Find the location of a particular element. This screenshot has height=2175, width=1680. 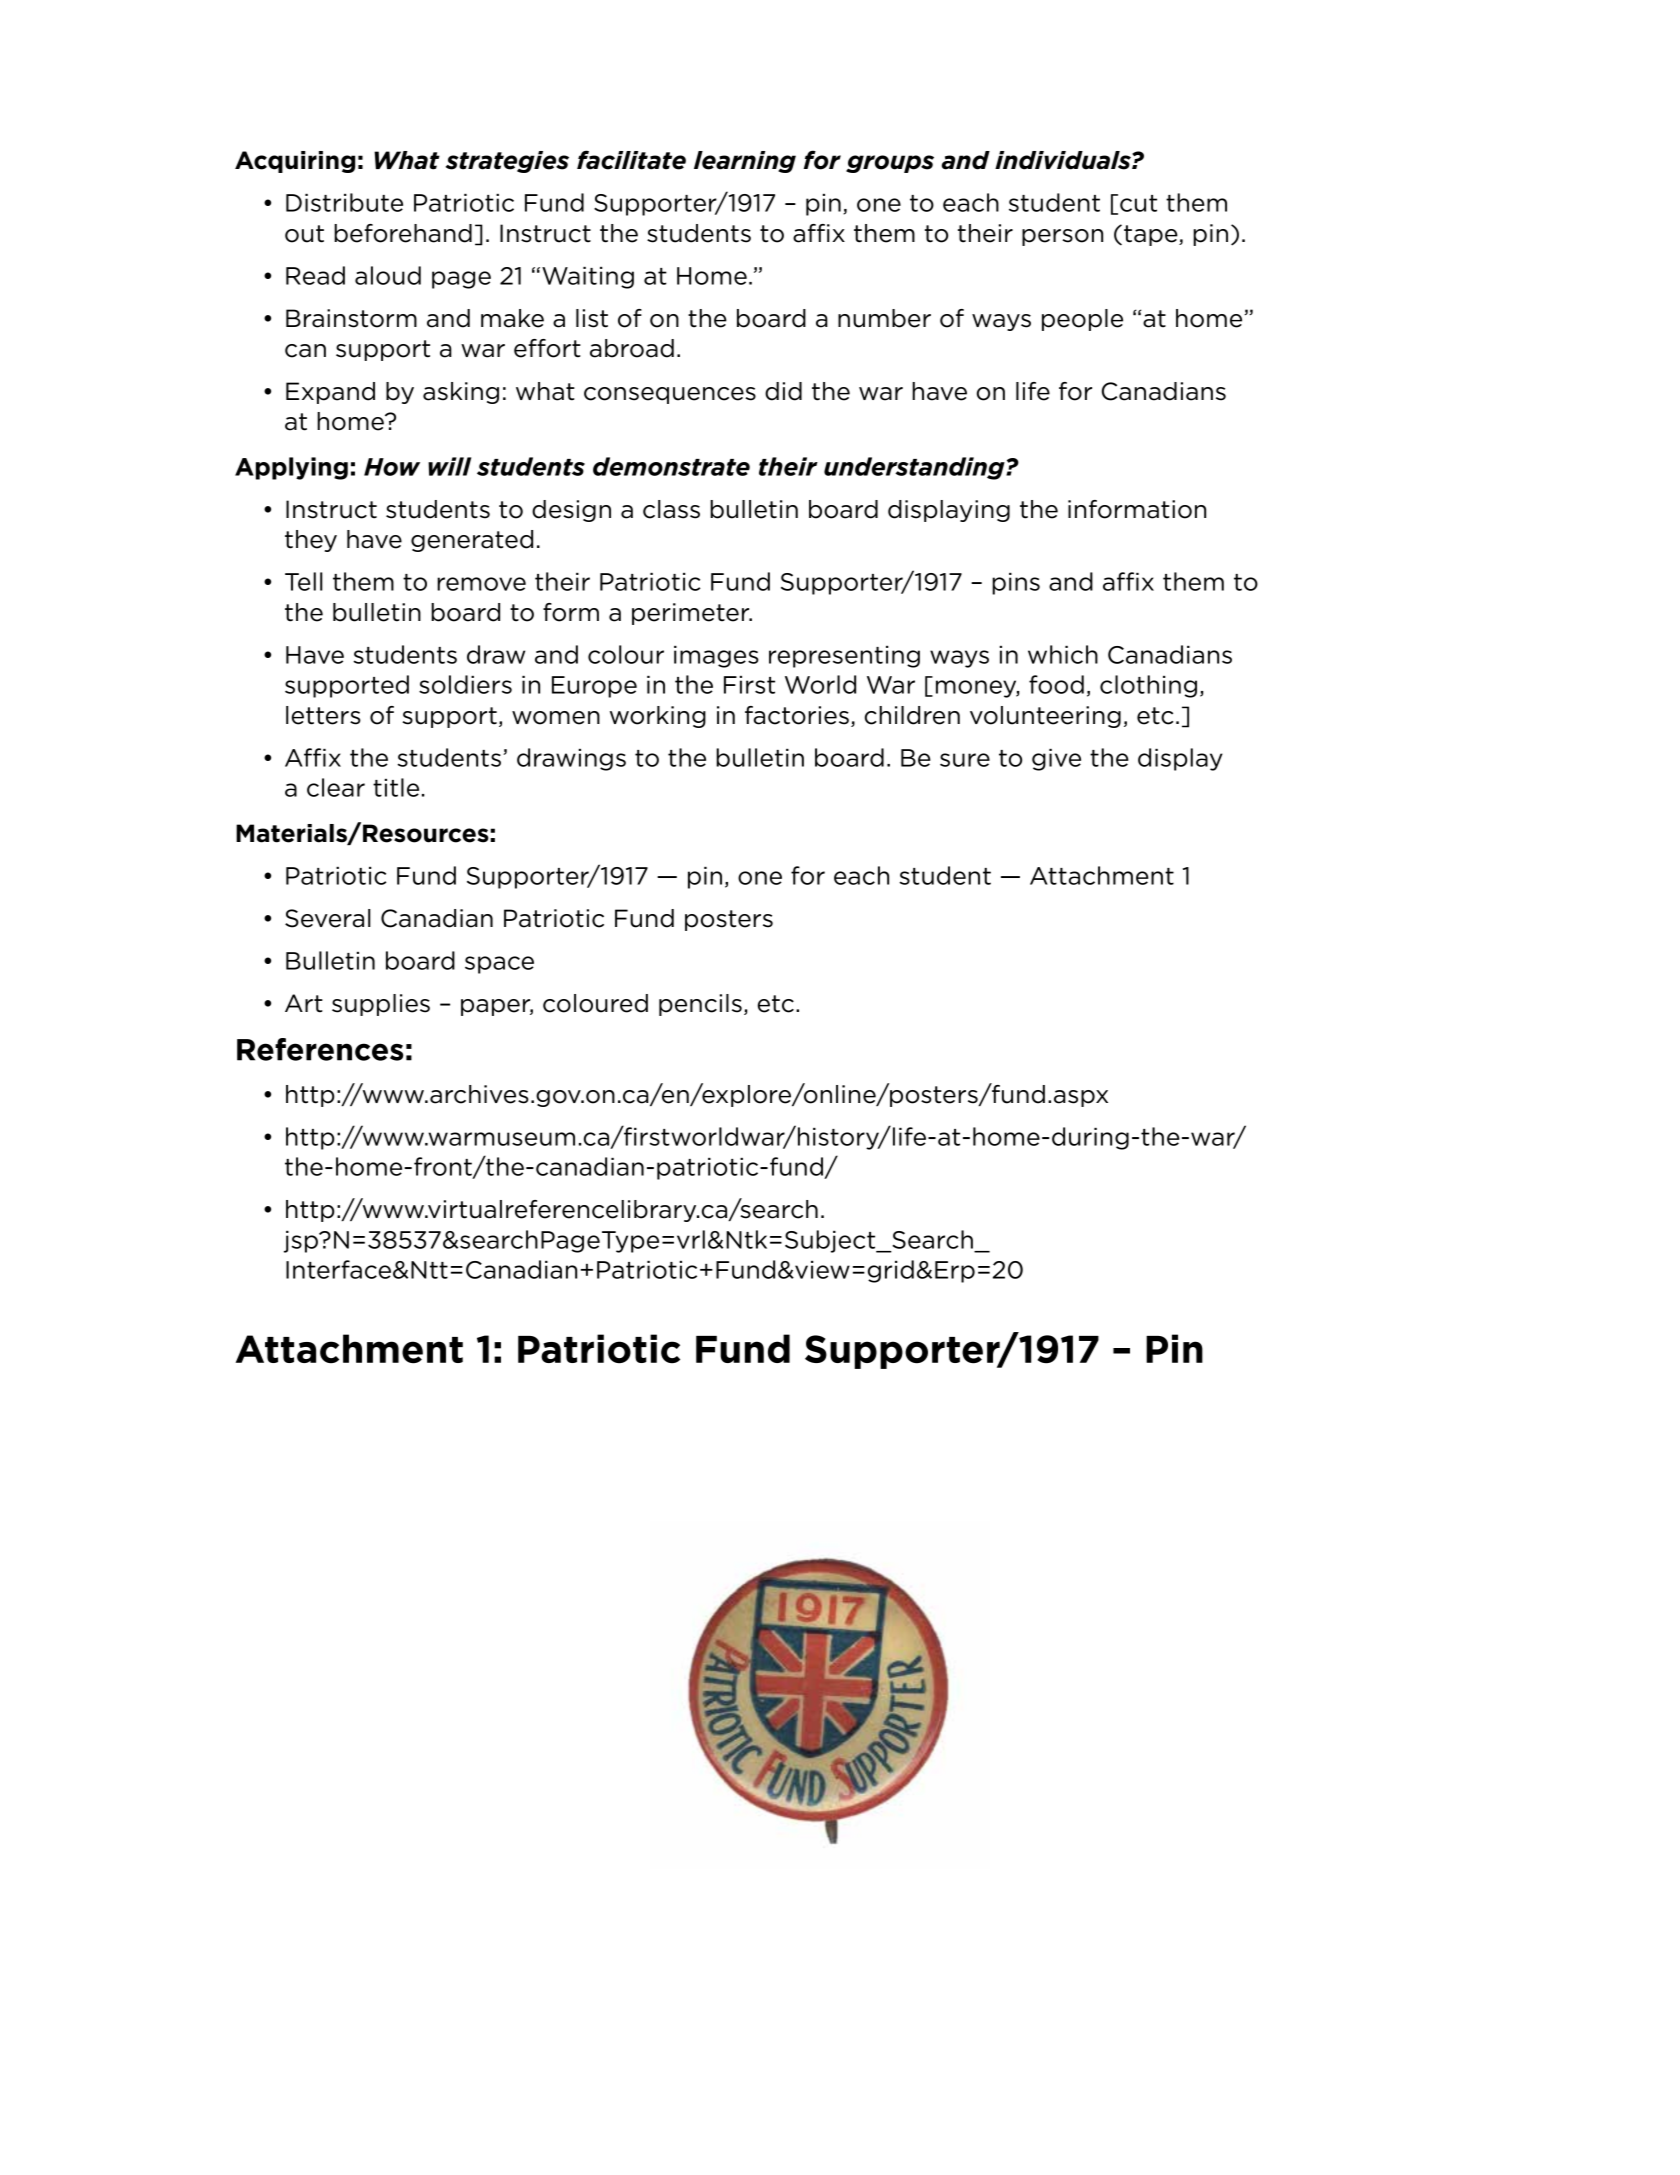

people is located at coordinates (1082, 320).
